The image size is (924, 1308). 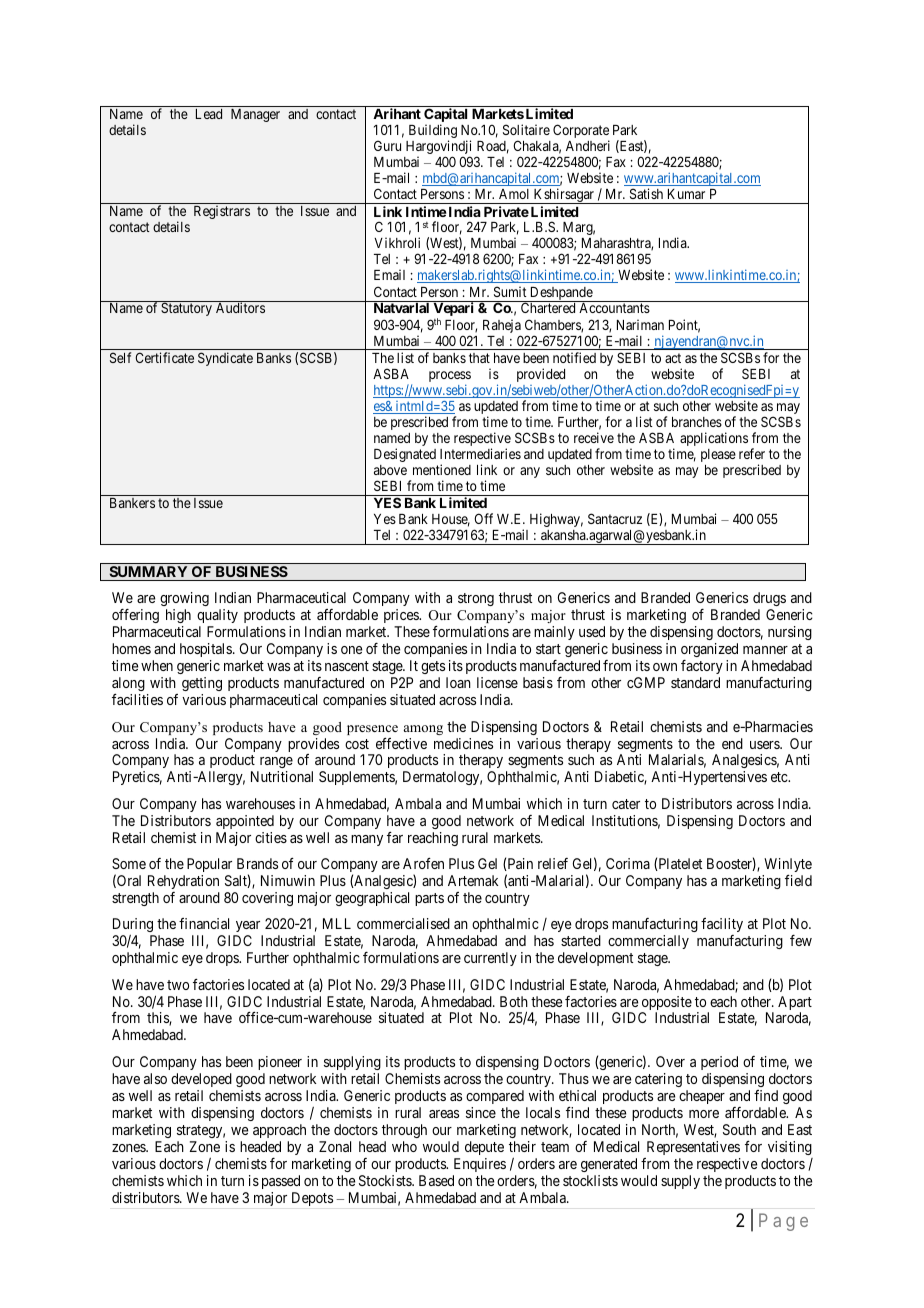 What do you see at coordinates (436, 1180) in the screenshot?
I see `Based` at bounding box center [436, 1180].
